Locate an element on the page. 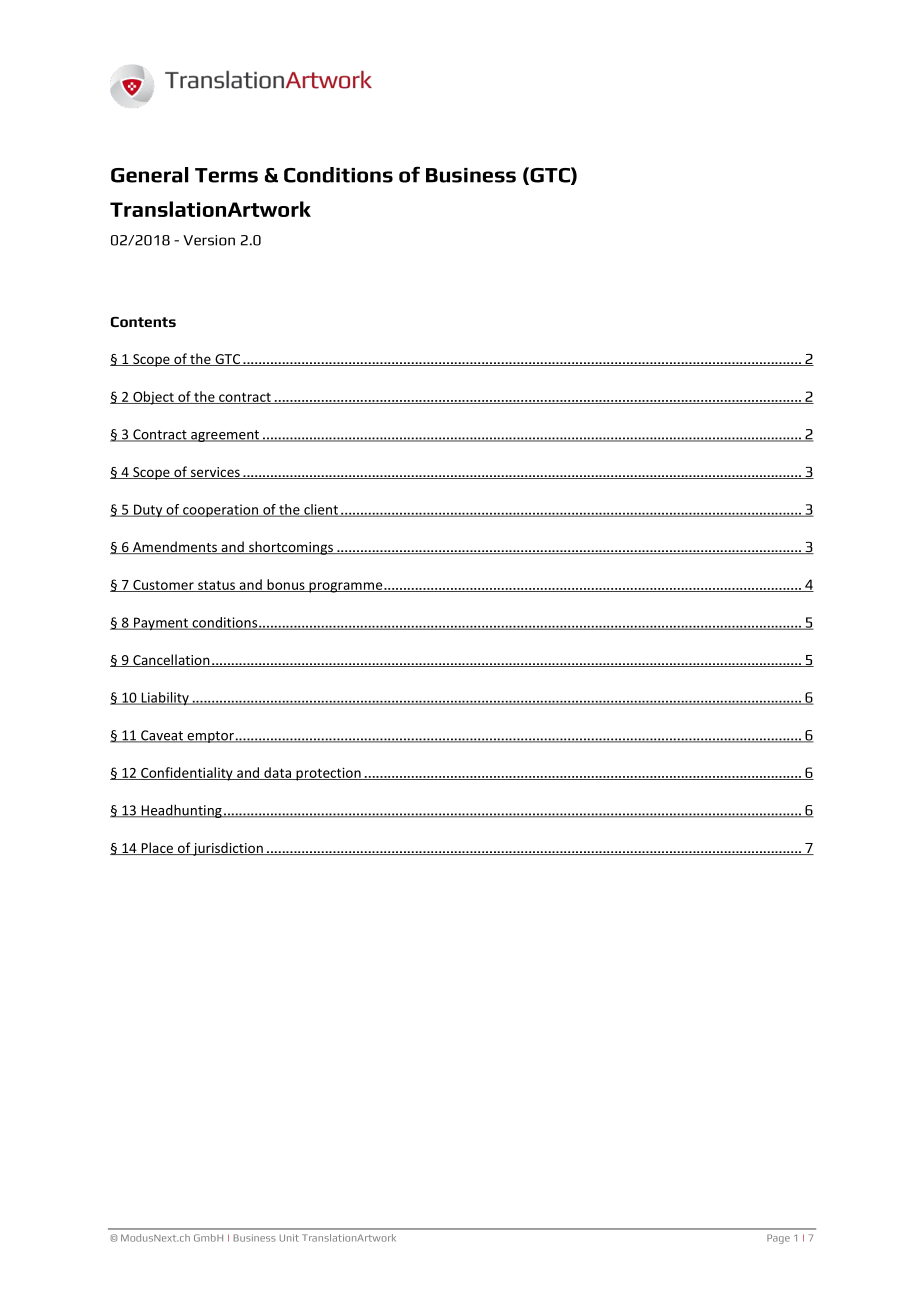 The height and width of the document is (1308, 924). Terms is located at coordinates (226, 175).
